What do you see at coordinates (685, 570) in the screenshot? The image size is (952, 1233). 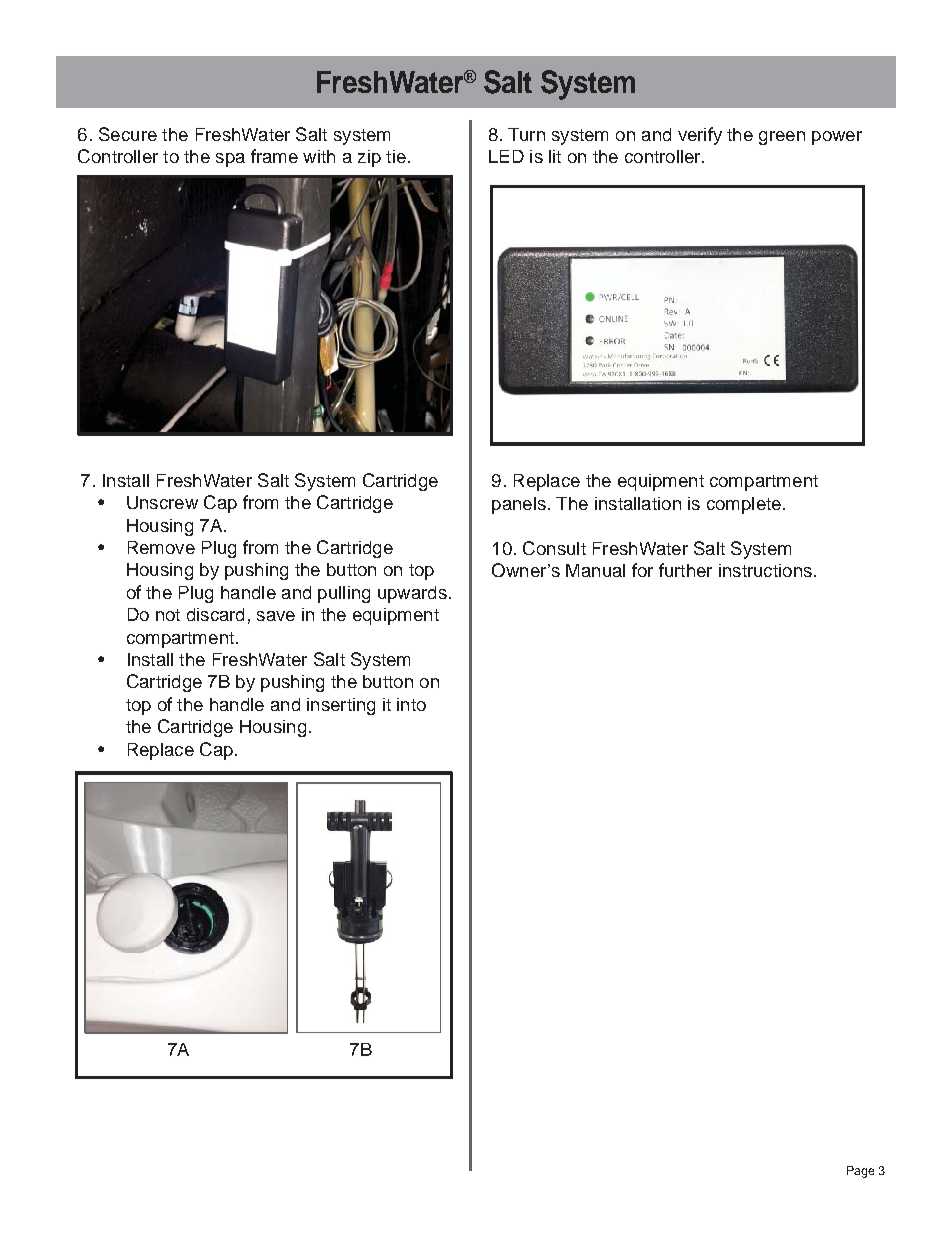 I see `further` at bounding box center [685, 570].
